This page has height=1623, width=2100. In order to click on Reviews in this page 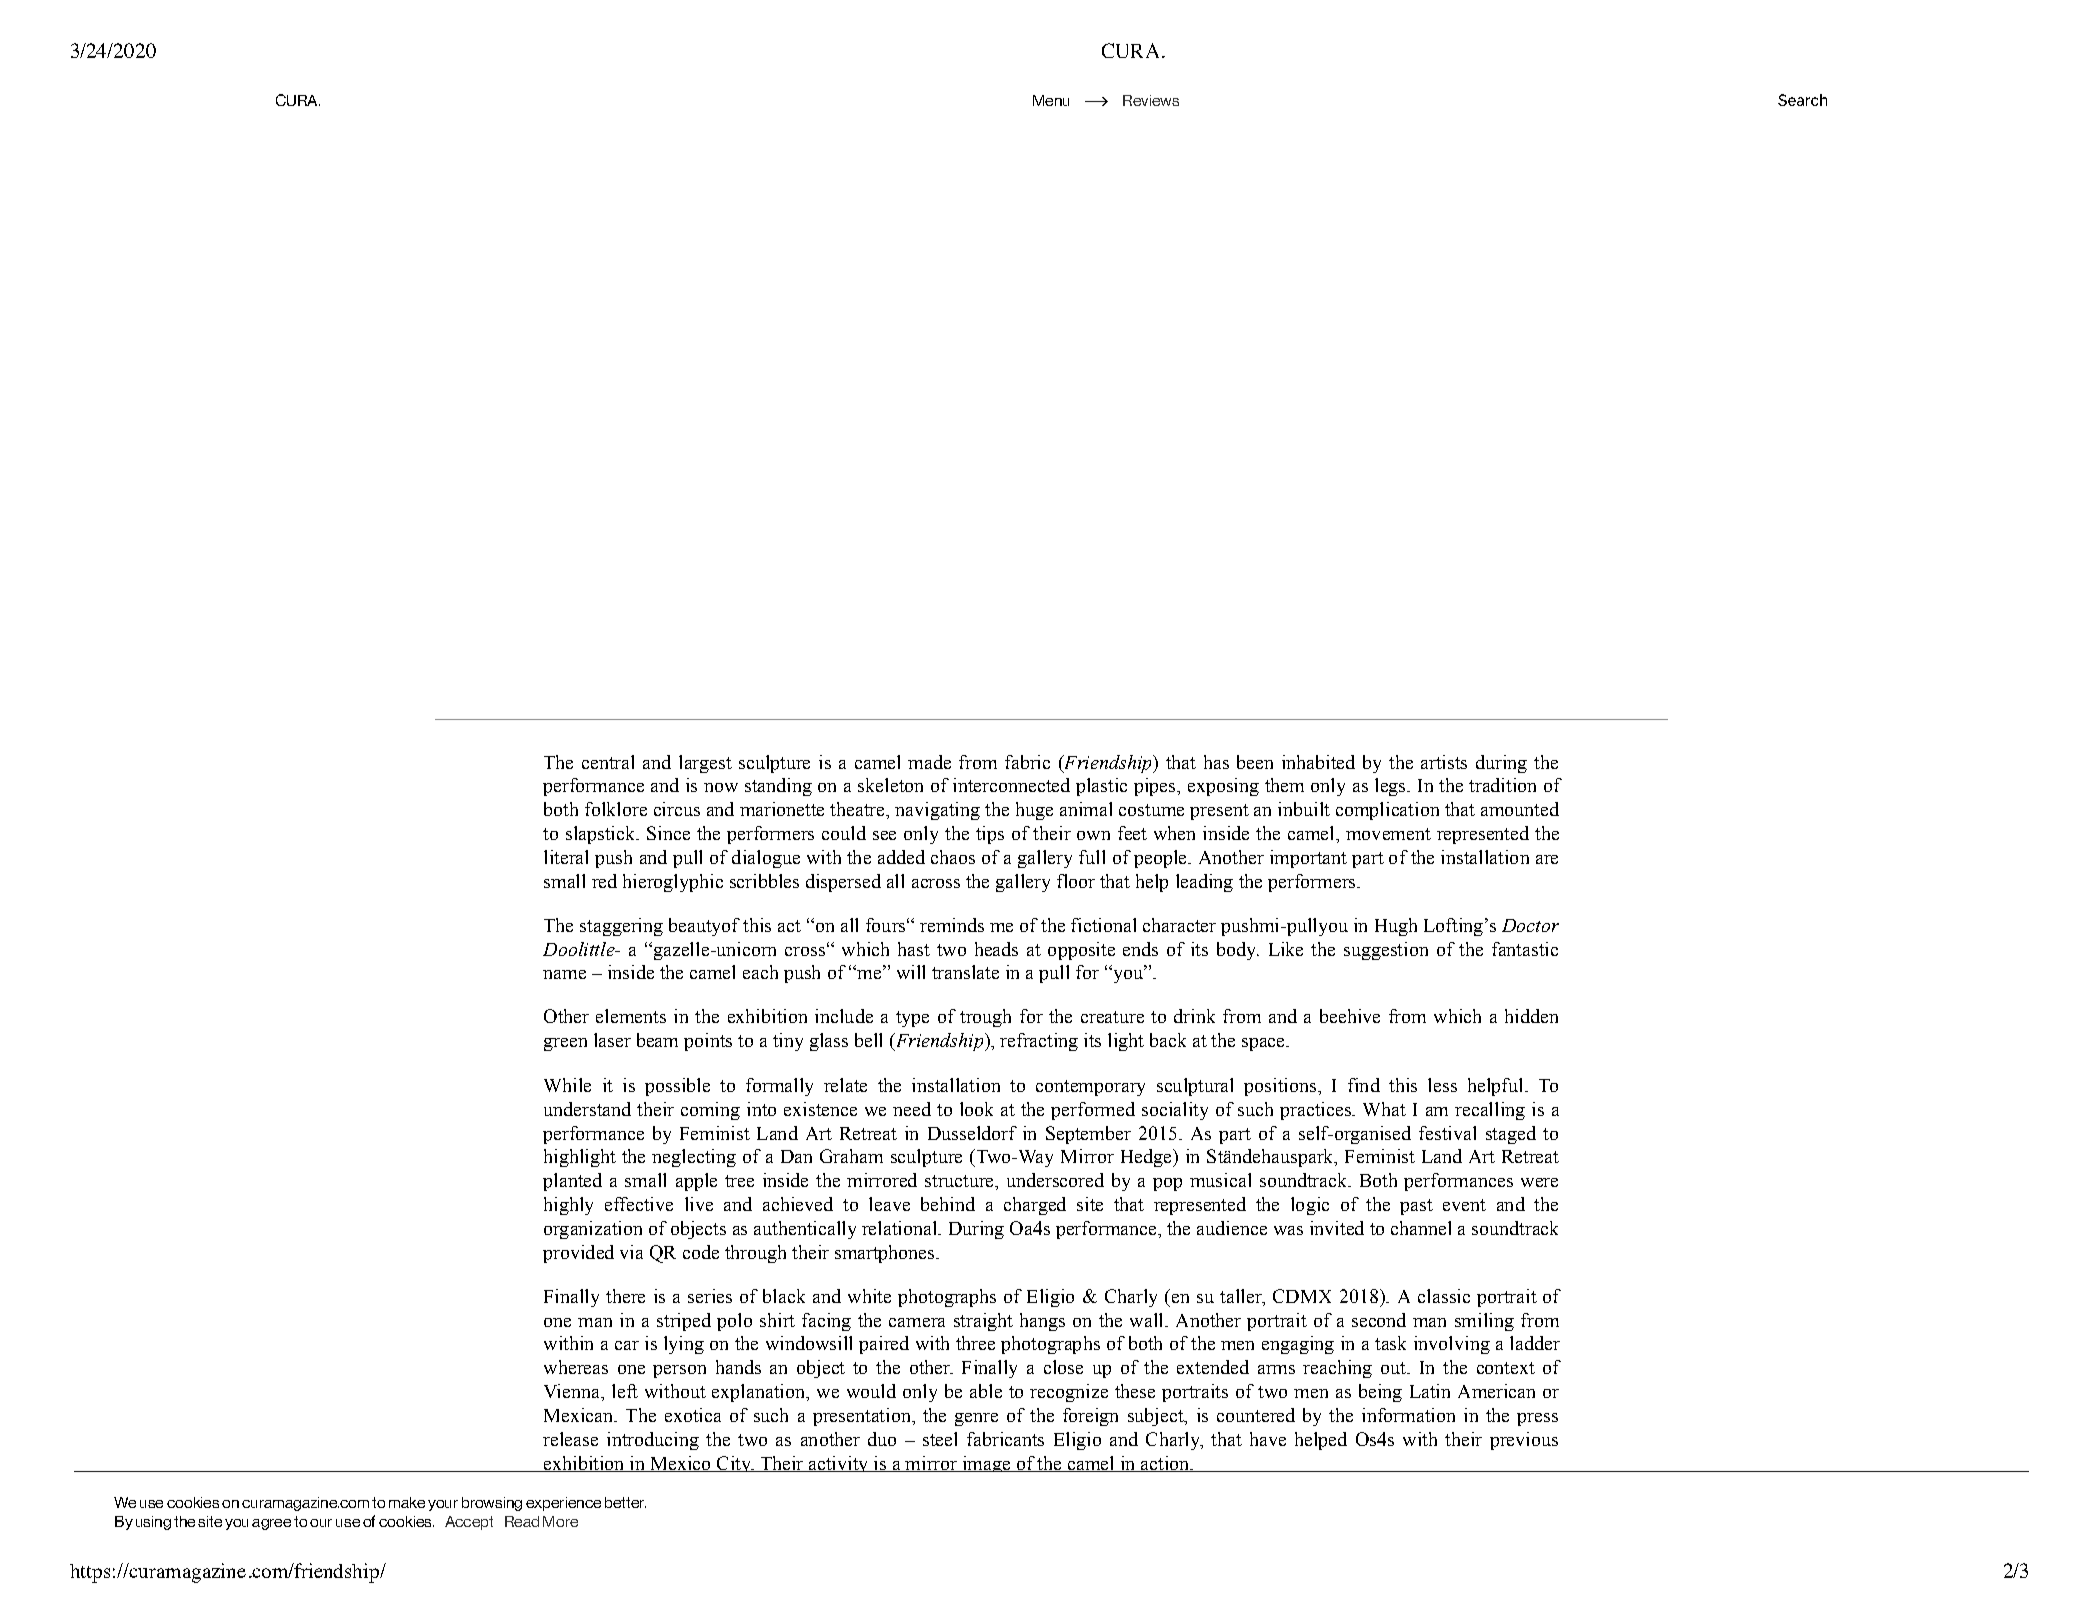, I will do `click(1151, 100)`.
